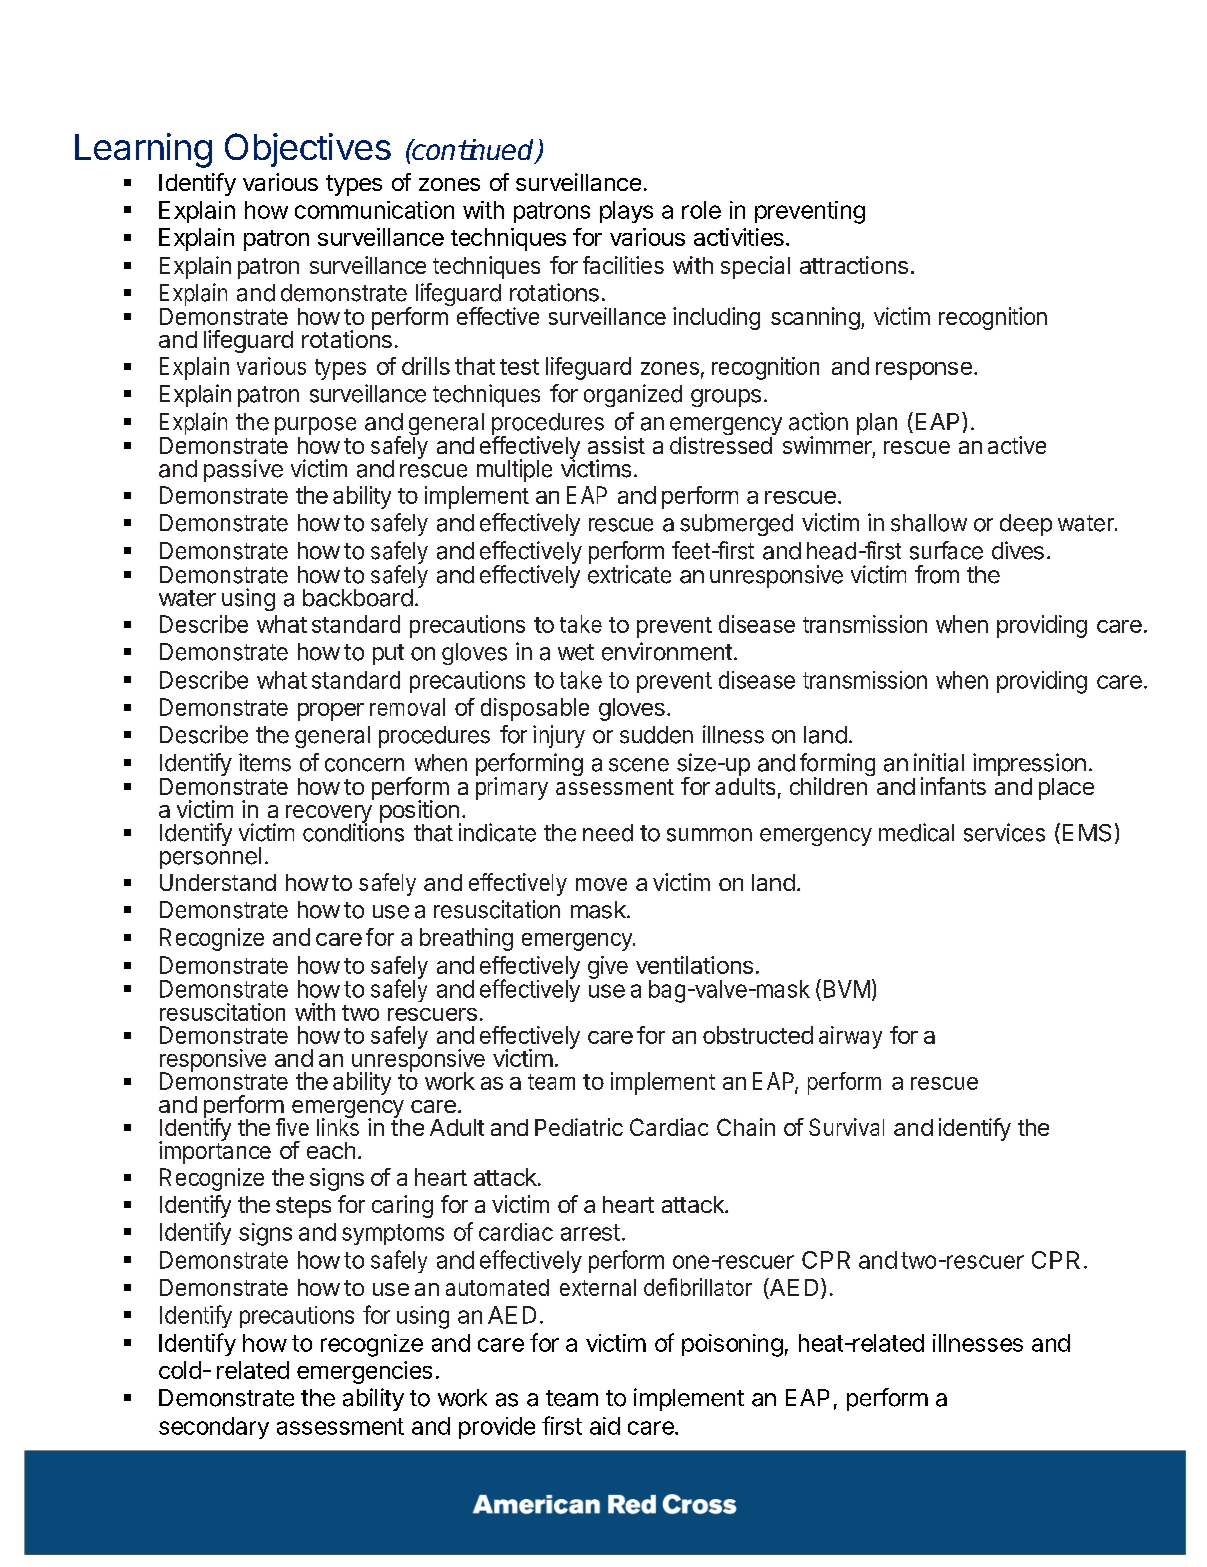 This screenshot has height=1567, width=1207. Describe the element at coordinates (626, 212) in the screenshot. I see `plays` at that location.
